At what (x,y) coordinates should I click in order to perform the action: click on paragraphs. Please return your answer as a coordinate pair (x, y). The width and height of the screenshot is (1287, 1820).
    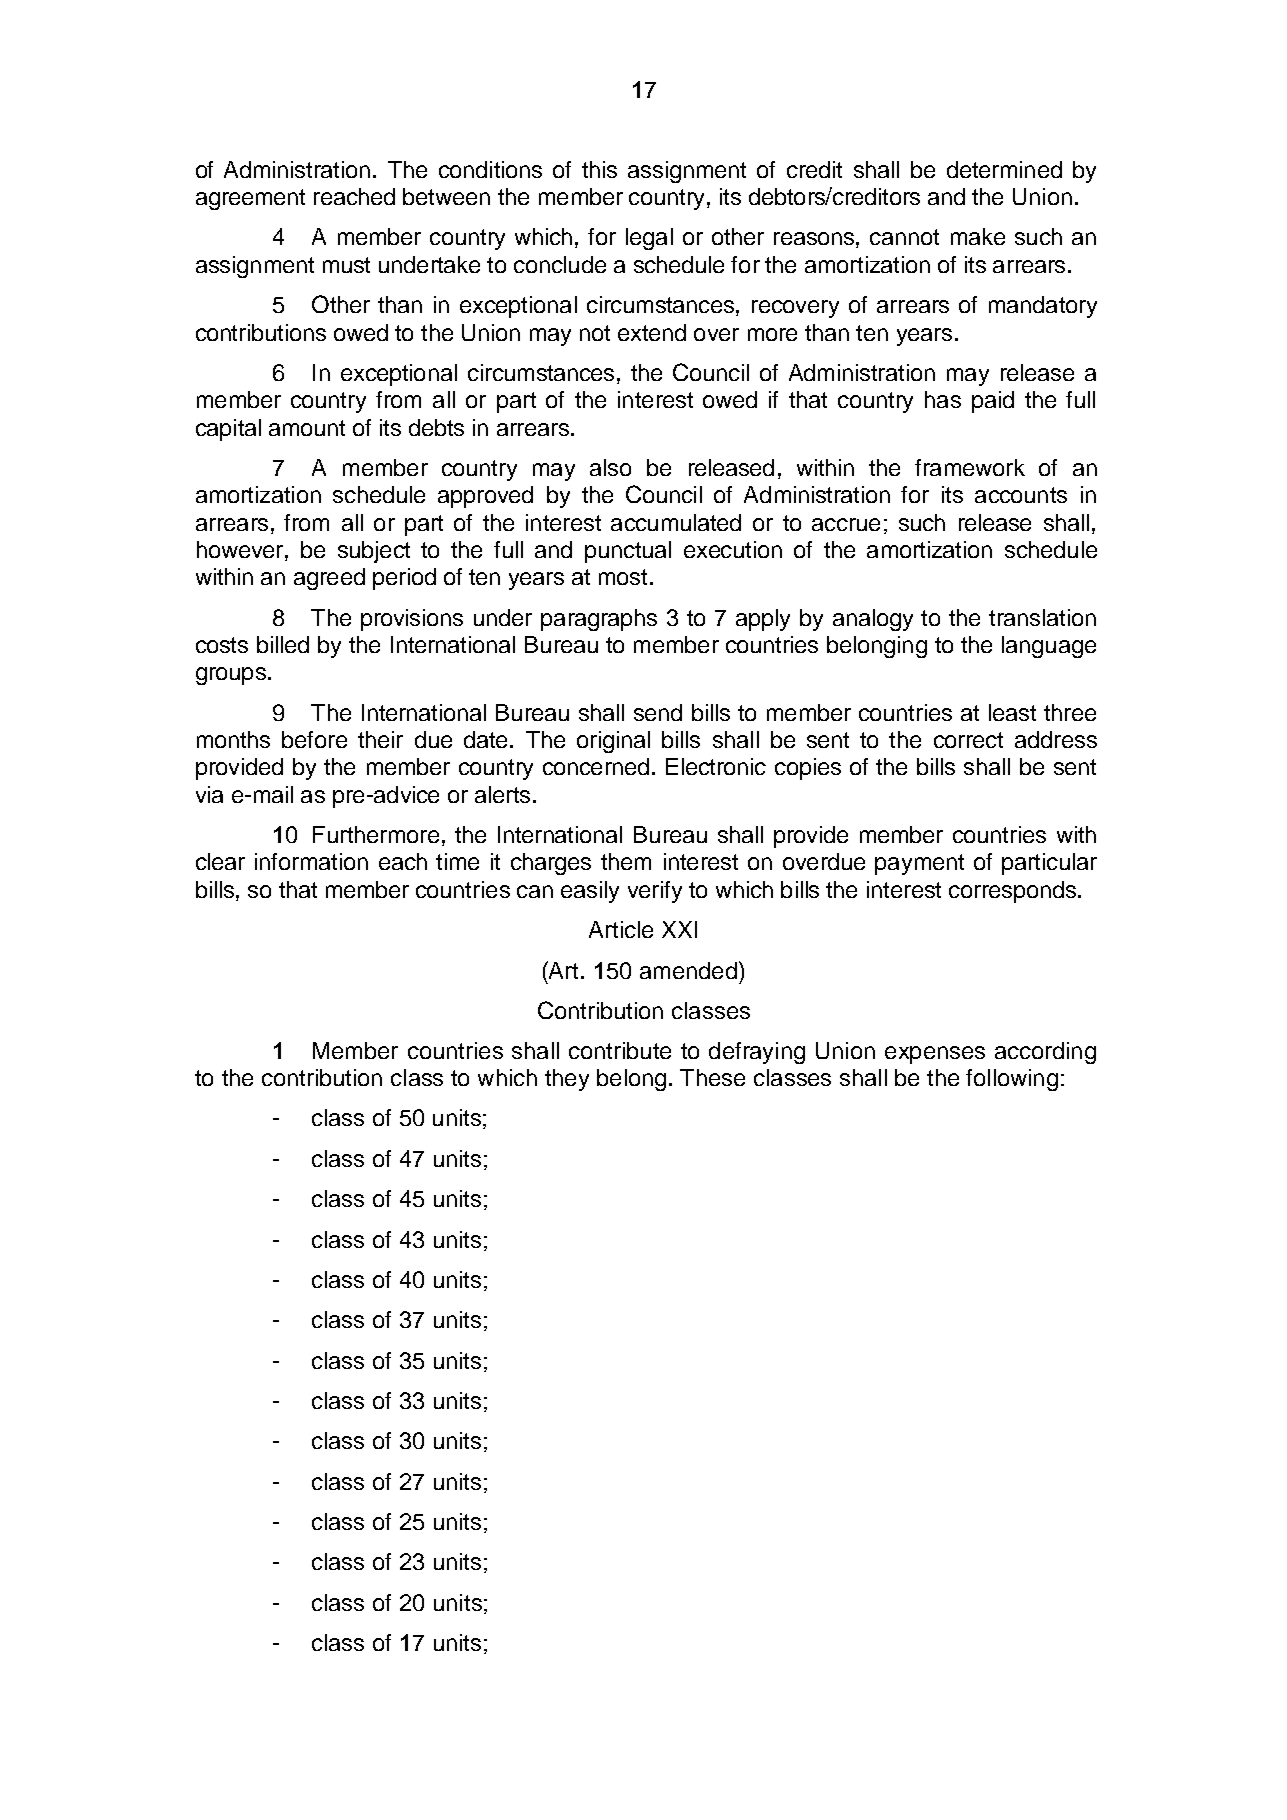
    Looking at the image, I should click on (599, 620).
